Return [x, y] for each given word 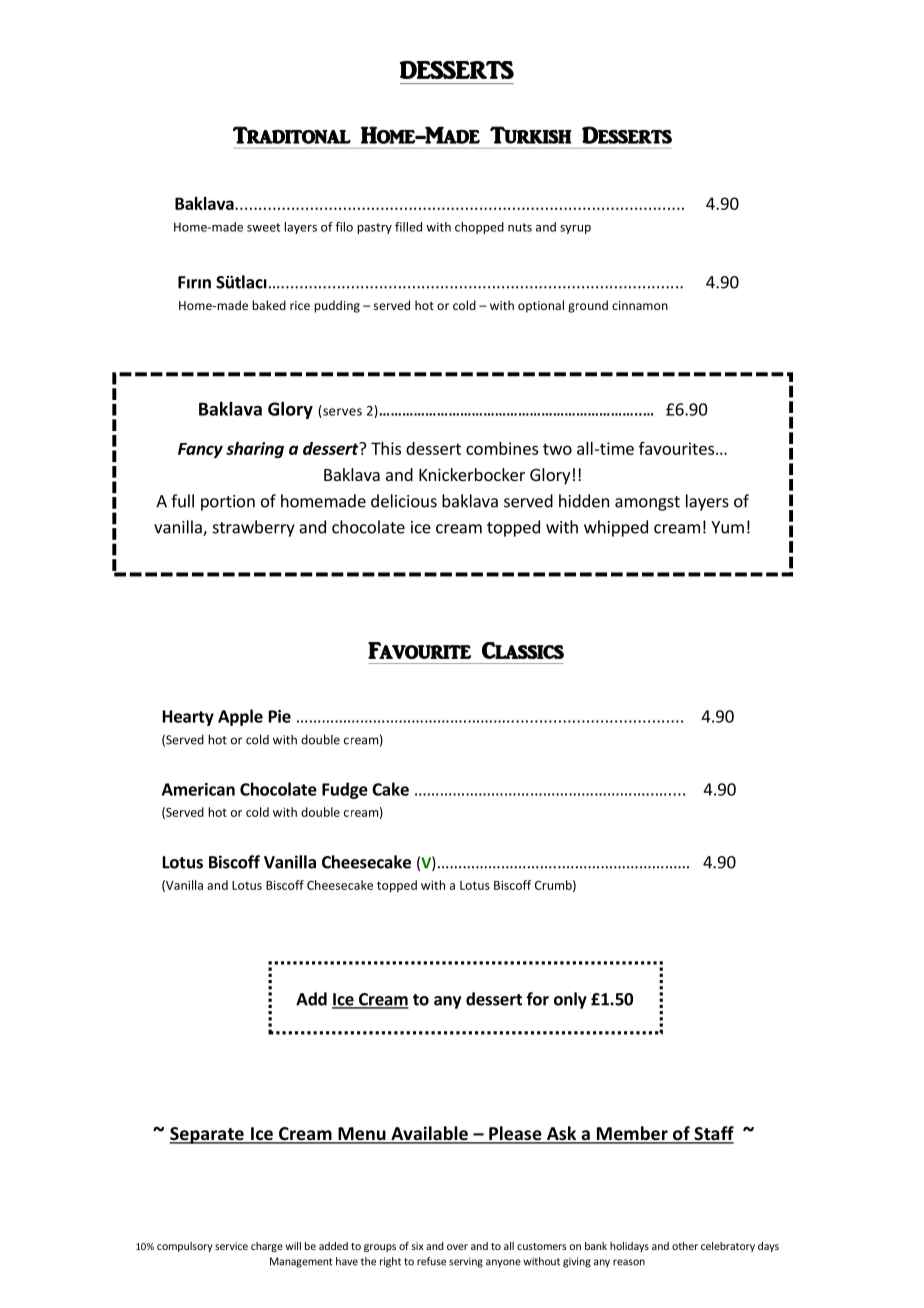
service [231, 1246]
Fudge [345, 790]
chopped [479, 228]
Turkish [531, 135]
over [457, 1247]
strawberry [254, 528]
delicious [404, 501]
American [198, 789]
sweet [263, 227]
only [570, 1000]
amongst [647, 503]
